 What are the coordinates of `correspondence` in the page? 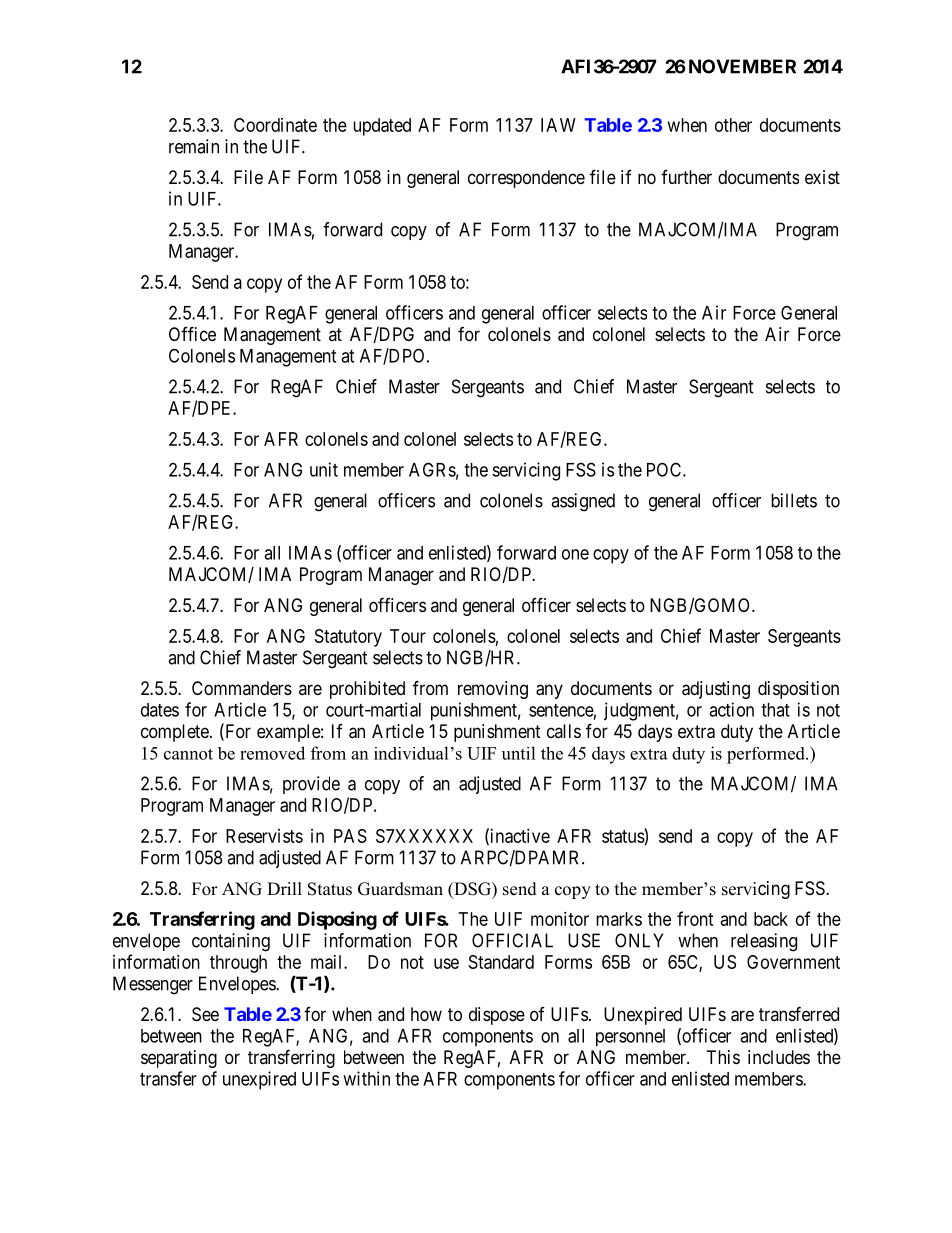 It's located at (526, 179).
